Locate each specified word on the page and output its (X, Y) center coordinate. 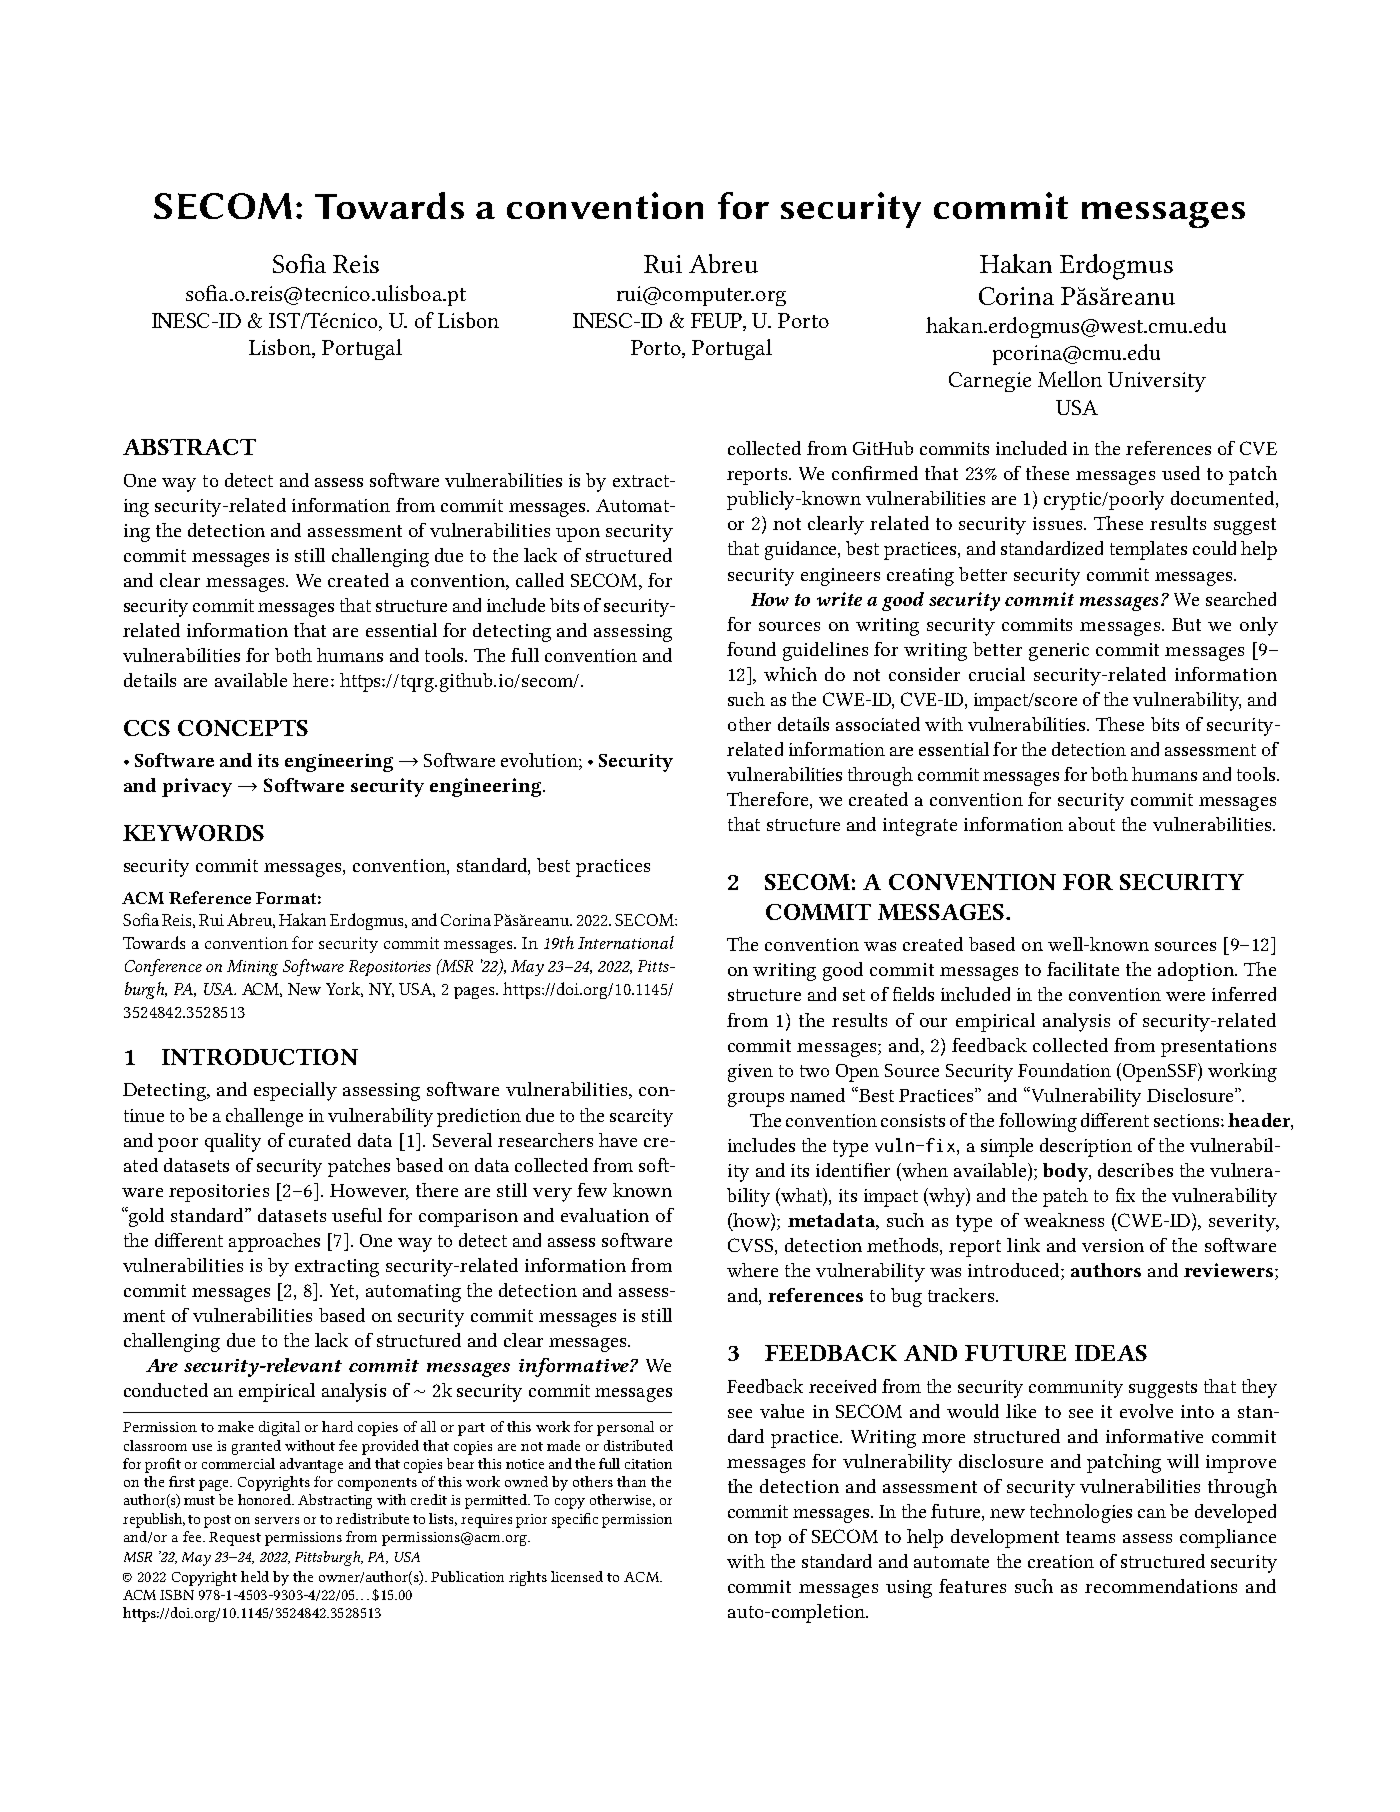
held (255, 1576)
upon (578, 535)
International (626, 942)
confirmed (875, 473)
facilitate (1083, 969)
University (1157, 382)
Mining (252, 968)
